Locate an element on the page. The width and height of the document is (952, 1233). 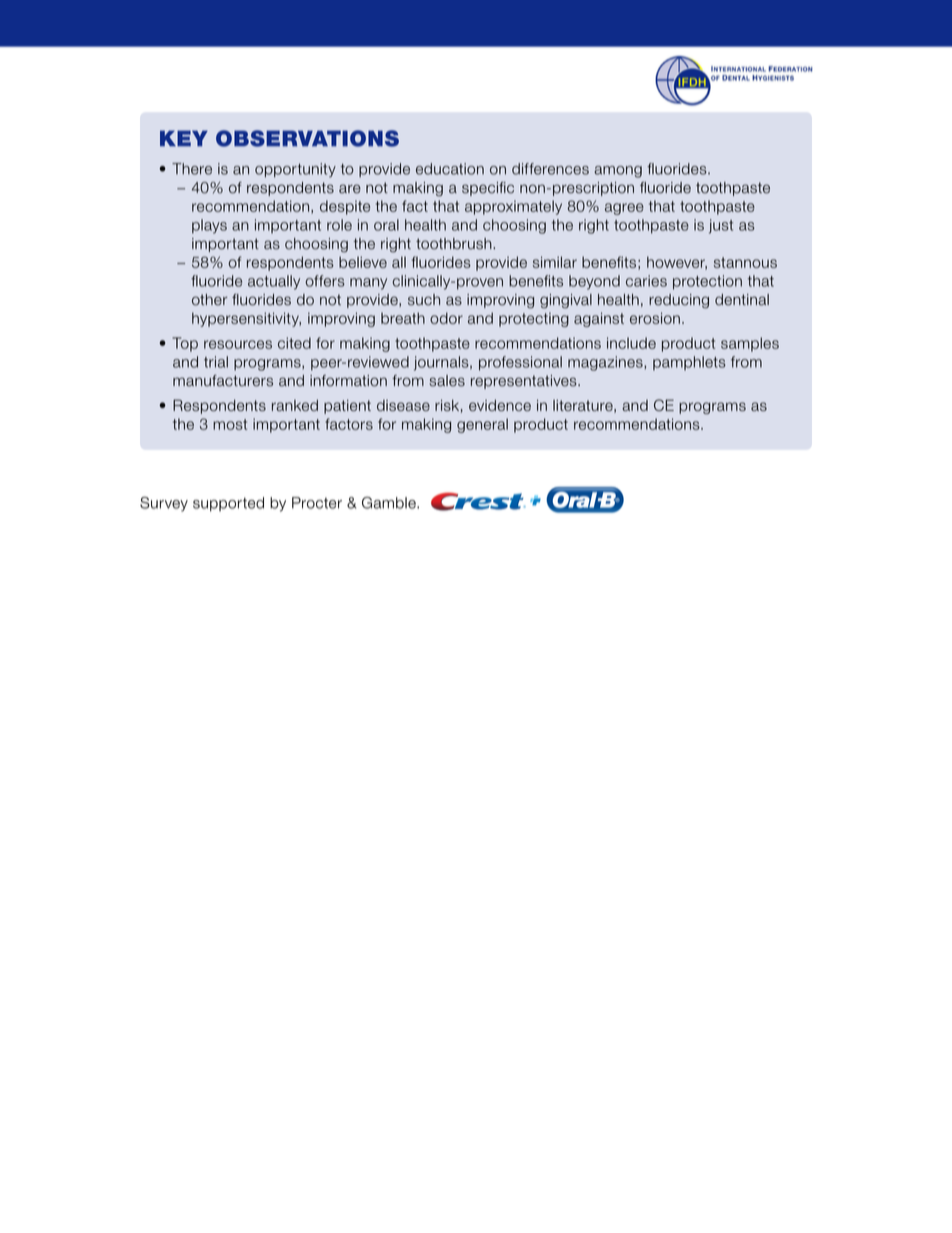
just is located at coordinates (721, 226).
